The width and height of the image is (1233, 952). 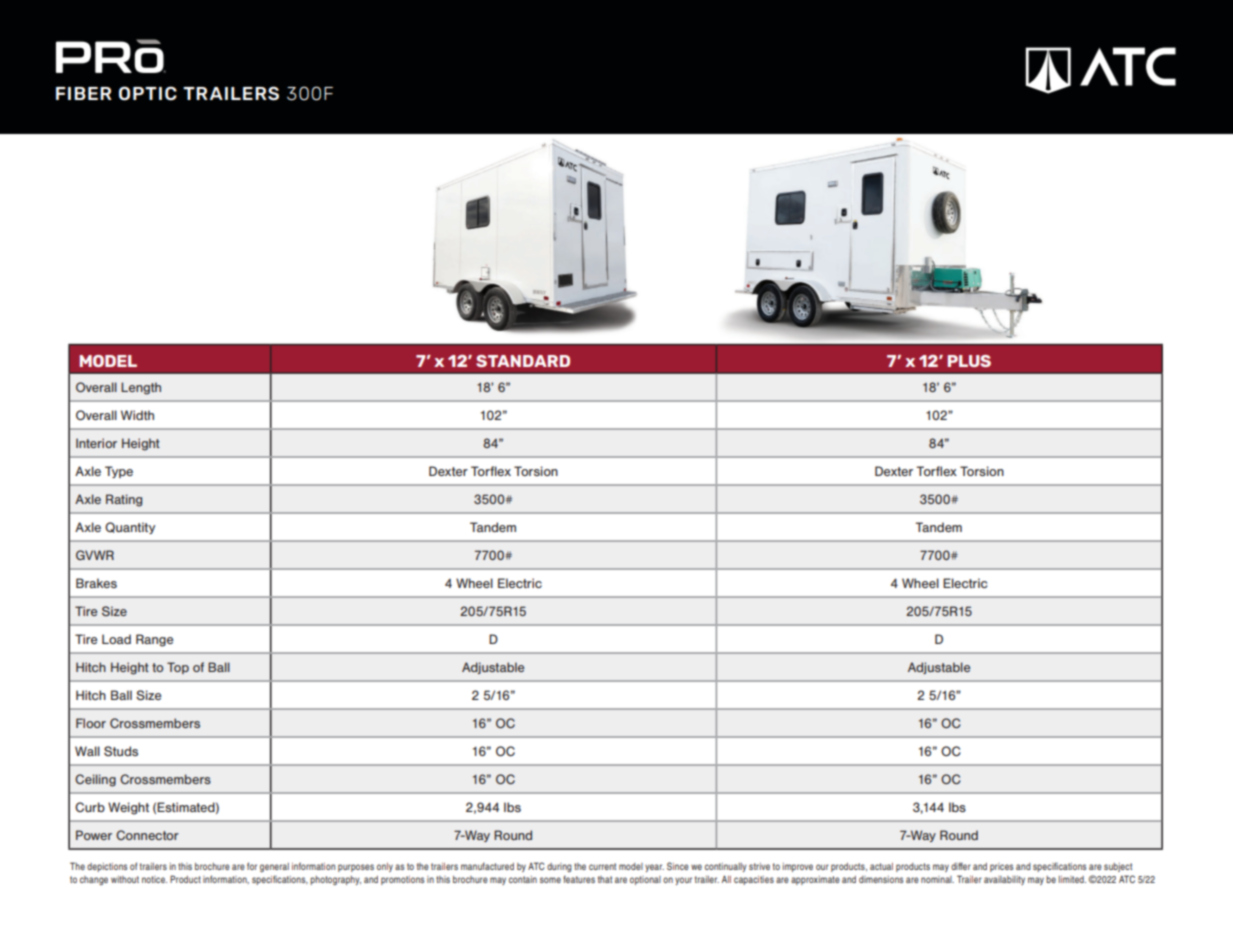 What do you see at coordinates (154, 640) in the image?
I see `Range` at bounding box center [154, 640].
